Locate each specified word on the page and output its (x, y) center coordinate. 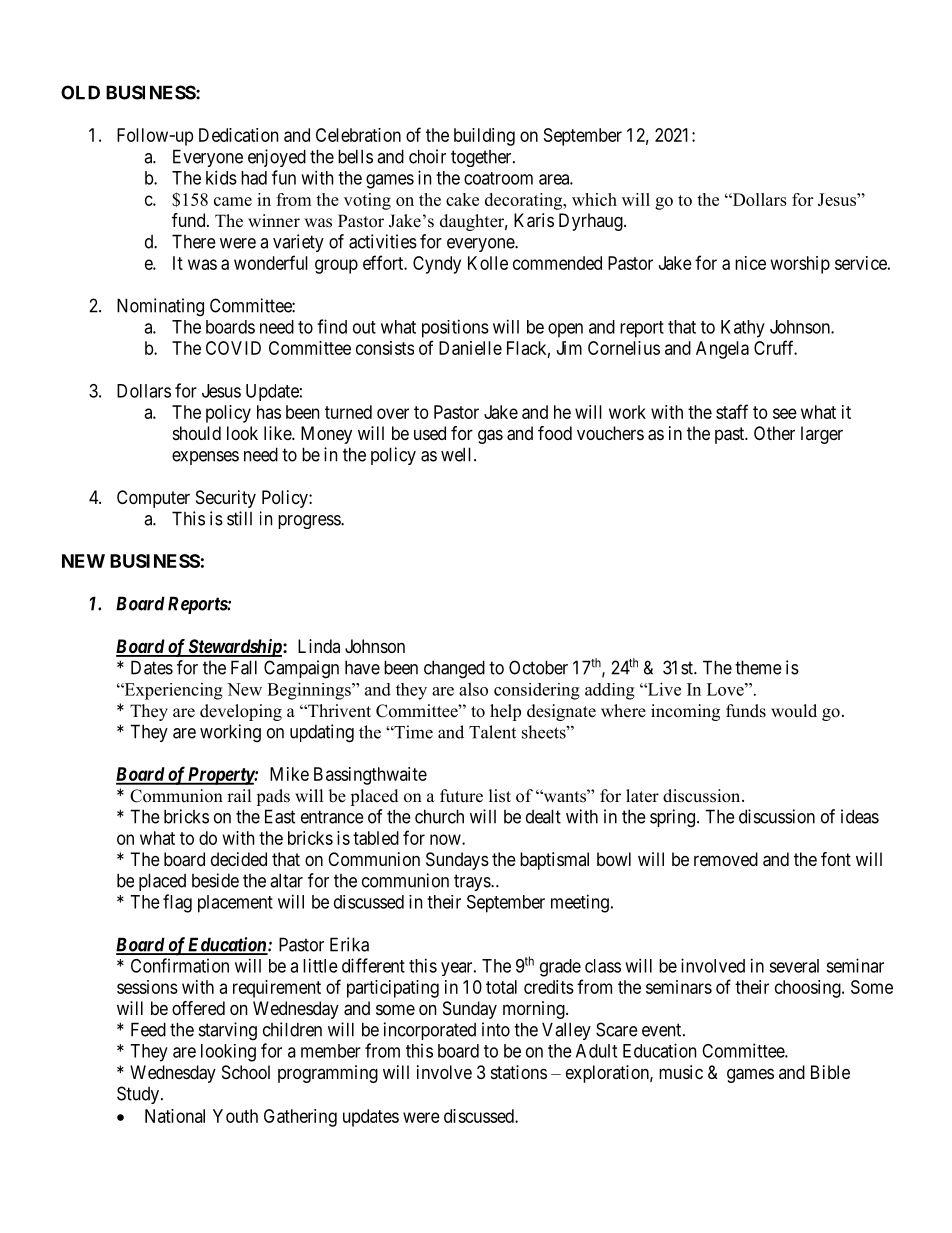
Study (138, 1095)
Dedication (238, 135)
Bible (830, 1072)
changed (454, 669)
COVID (233, 348)
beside (215, 880)
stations (519, 1072)
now (446, 839)
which (594, 199)
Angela (722, 350)
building (484, 137)
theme (758, 667)
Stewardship (234, 648)
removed (726, 859)
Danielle (470, 348)
